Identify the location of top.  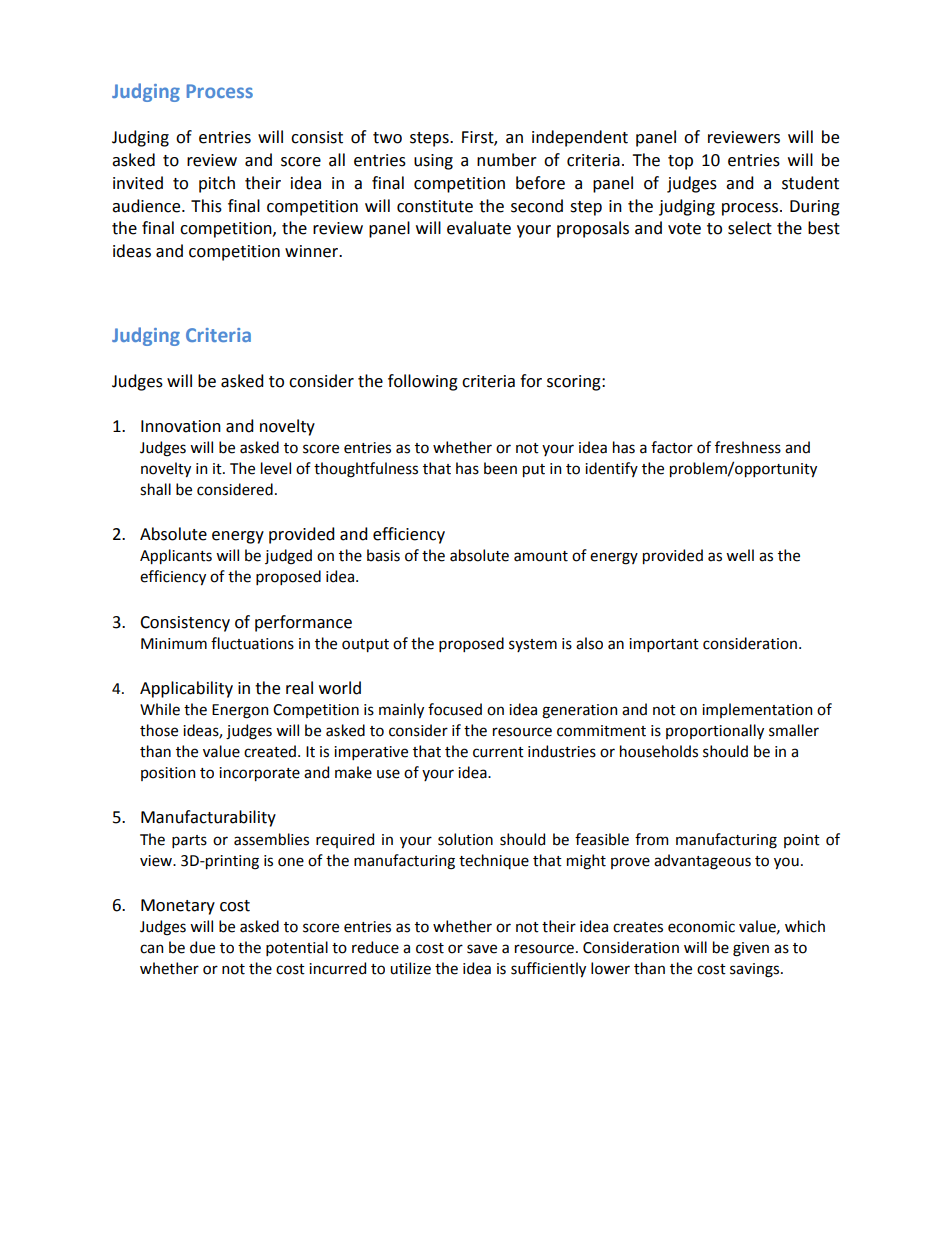
(680, 162).
